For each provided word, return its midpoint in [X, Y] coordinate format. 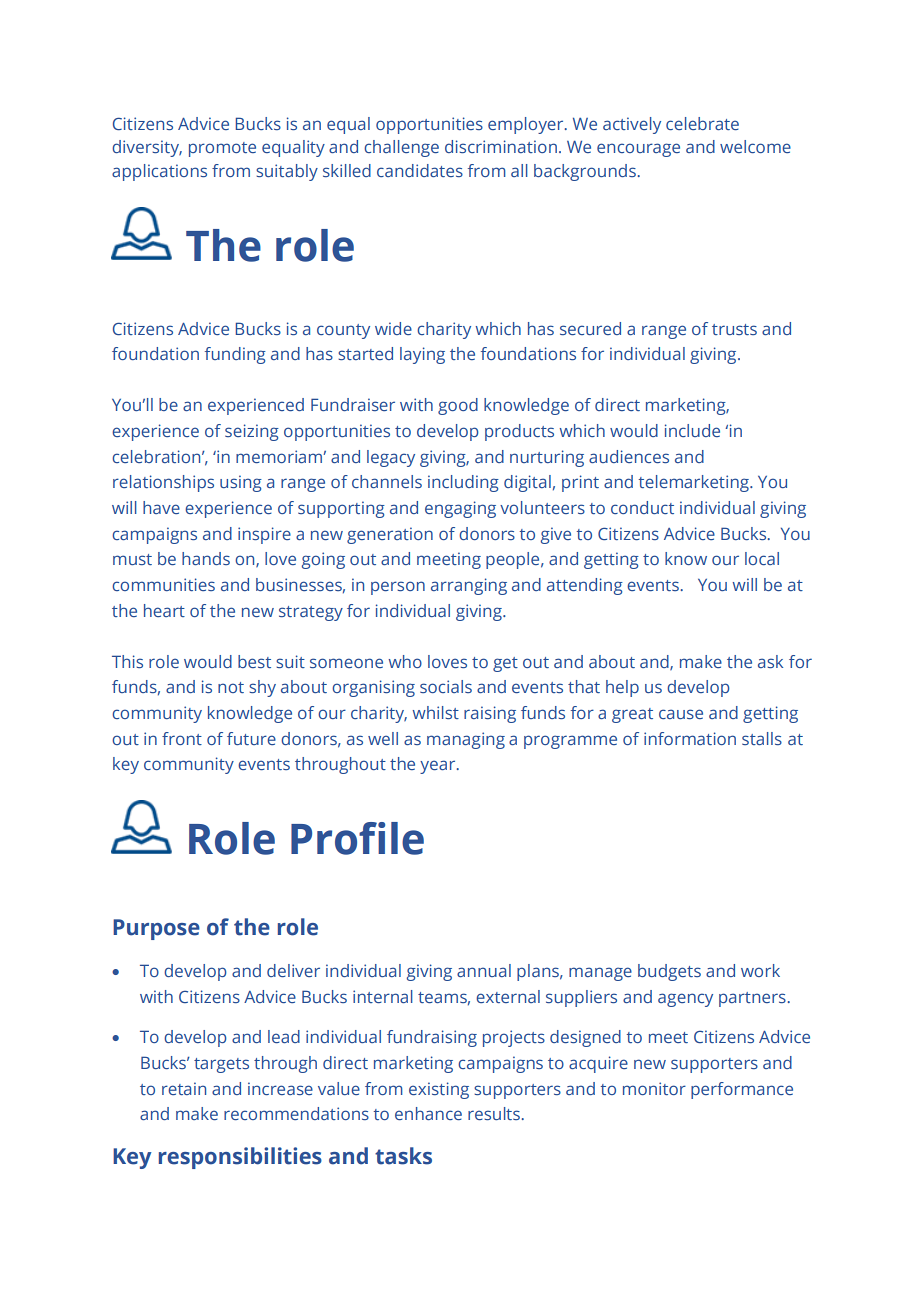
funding [235, 355]
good [458, 406]
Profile [357, 838]
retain [184, 1088]
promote [222, 149]
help [622, 688]
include [692, 430]
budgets [669, 972]
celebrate [702, 123]
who [405, 661]
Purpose [156, 929]
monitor [654, 1088]
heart [164, 610]
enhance [428, 1113]
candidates [420, 170]
